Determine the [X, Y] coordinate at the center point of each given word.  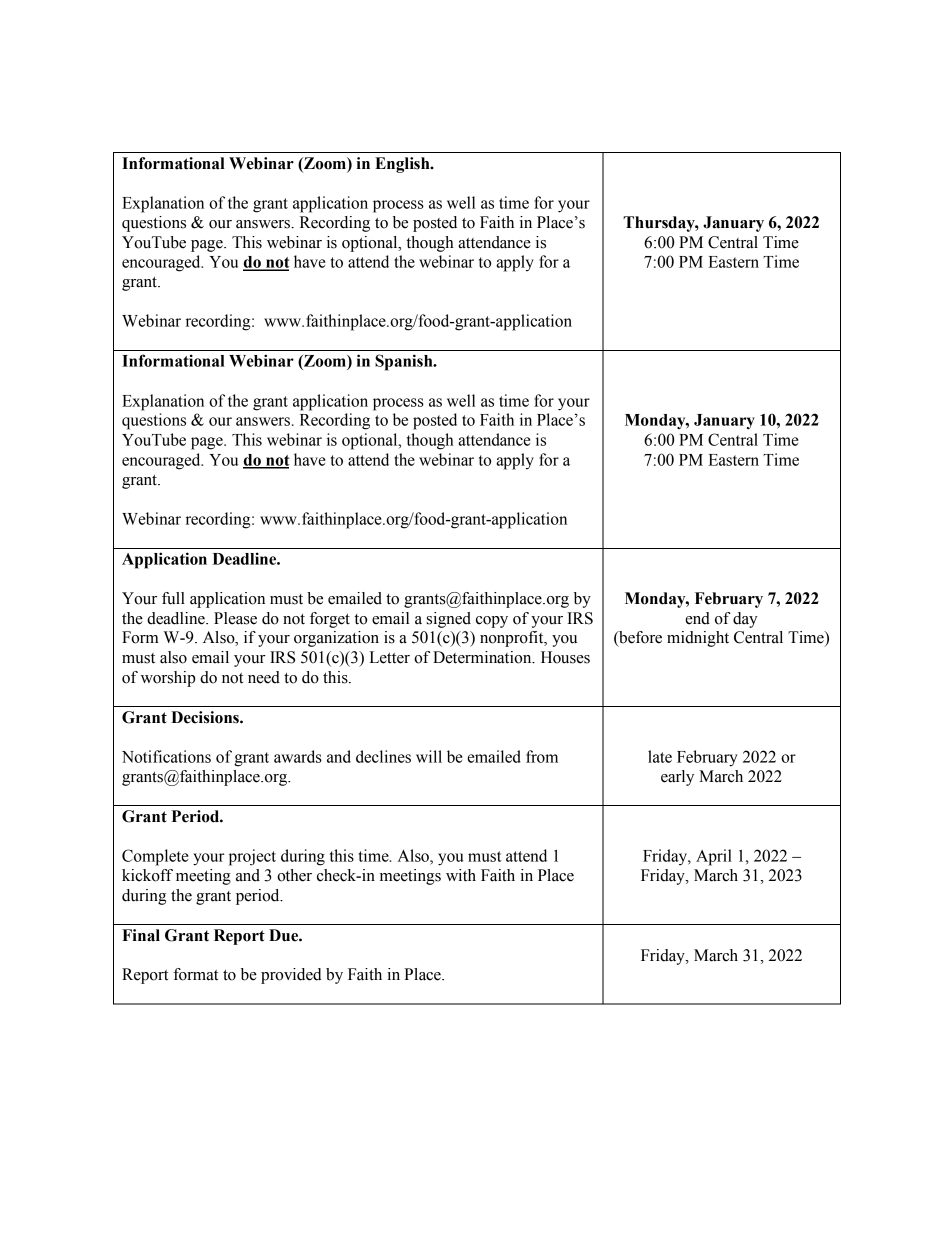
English [403, 165]
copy [492, 622]
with [461, 875]
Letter [389, 657]
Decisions [206, 717]
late [660, 756]
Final [141, 935]
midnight [698, 639]
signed [449, 620]
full [173, 598]
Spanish [405, 362]
